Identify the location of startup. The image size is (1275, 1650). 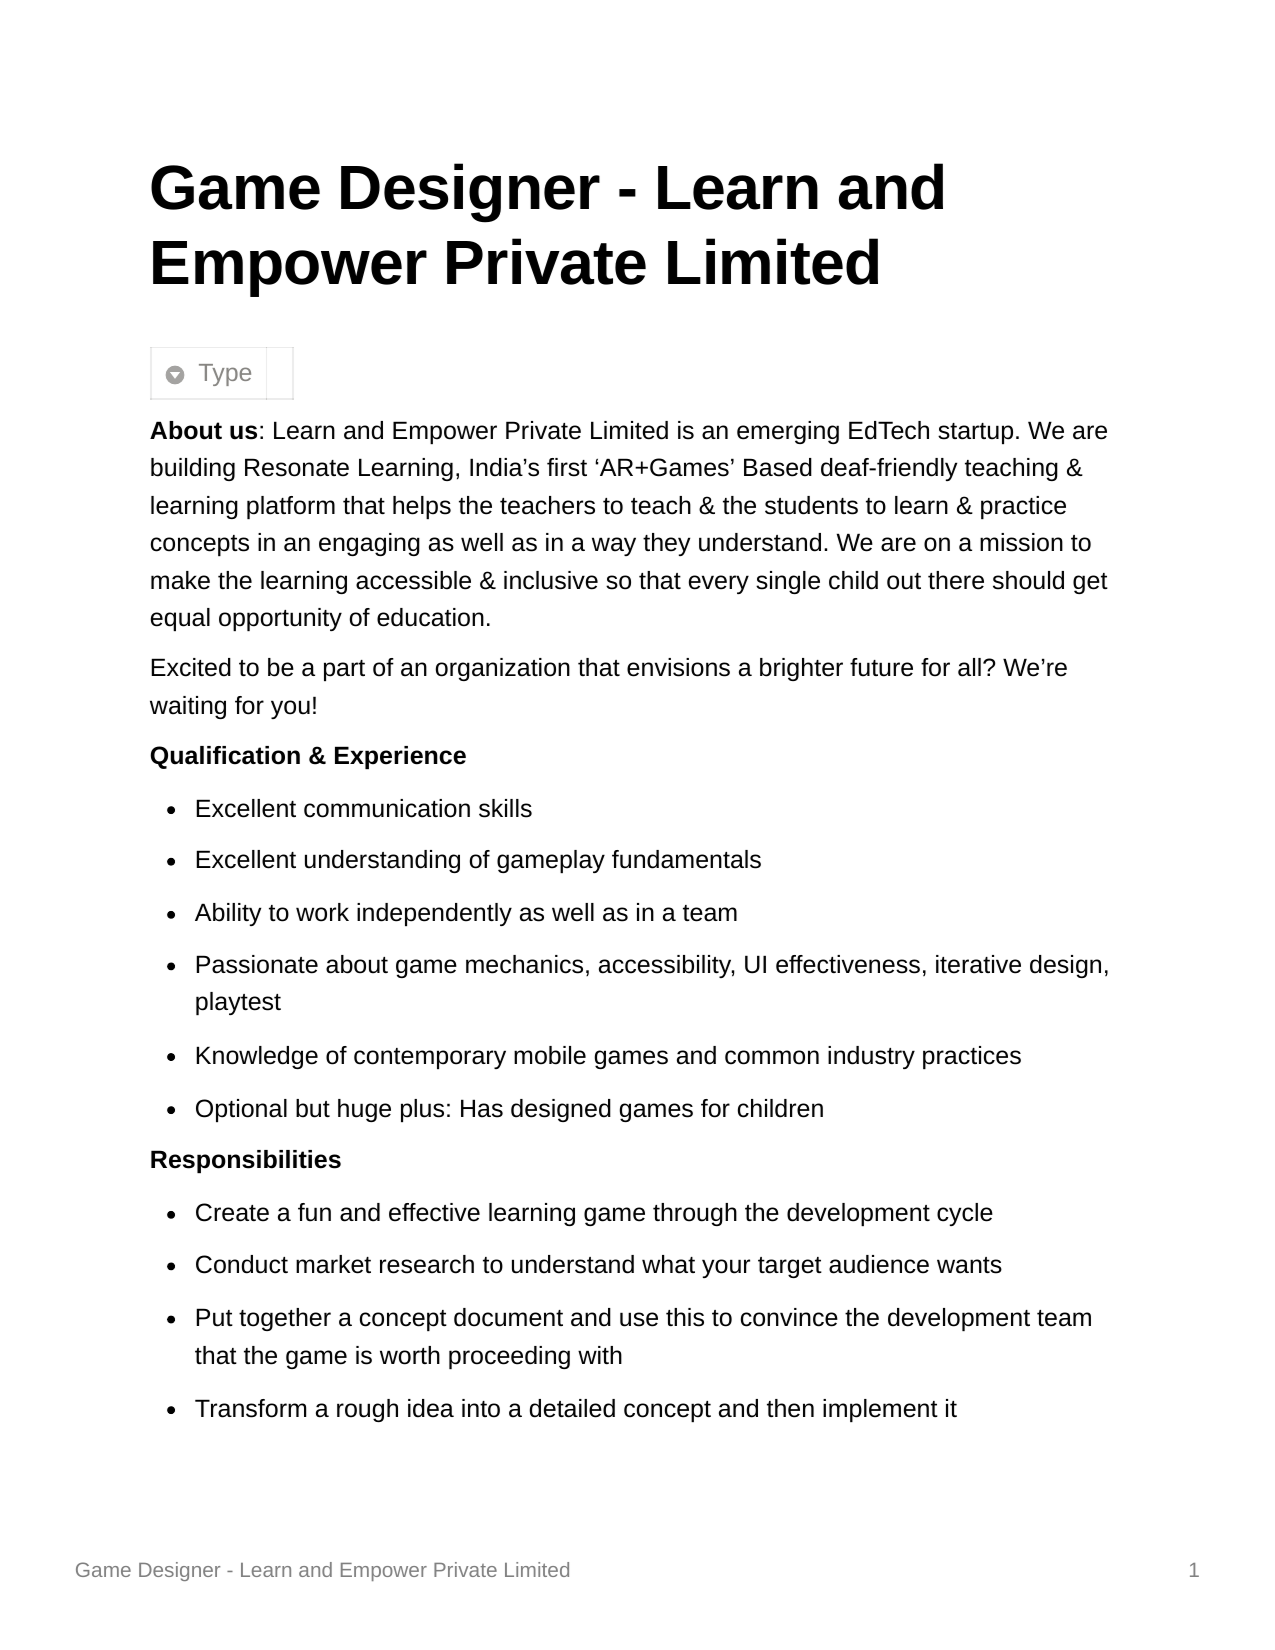
(975, 433).
